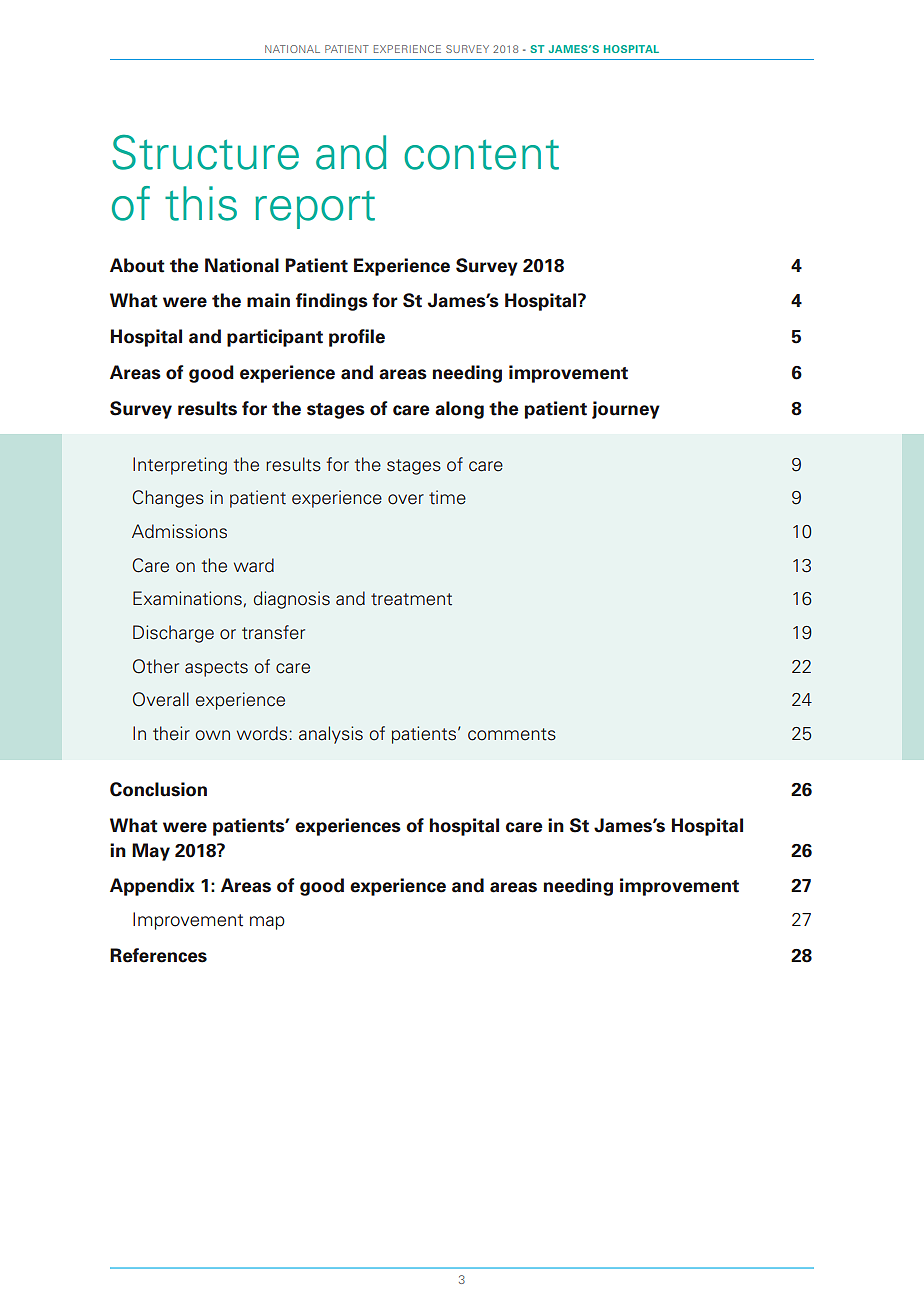 Image resolution: width=924 pixels, height=1308 pixels. I want to click on aspects, so click(216, 669).
